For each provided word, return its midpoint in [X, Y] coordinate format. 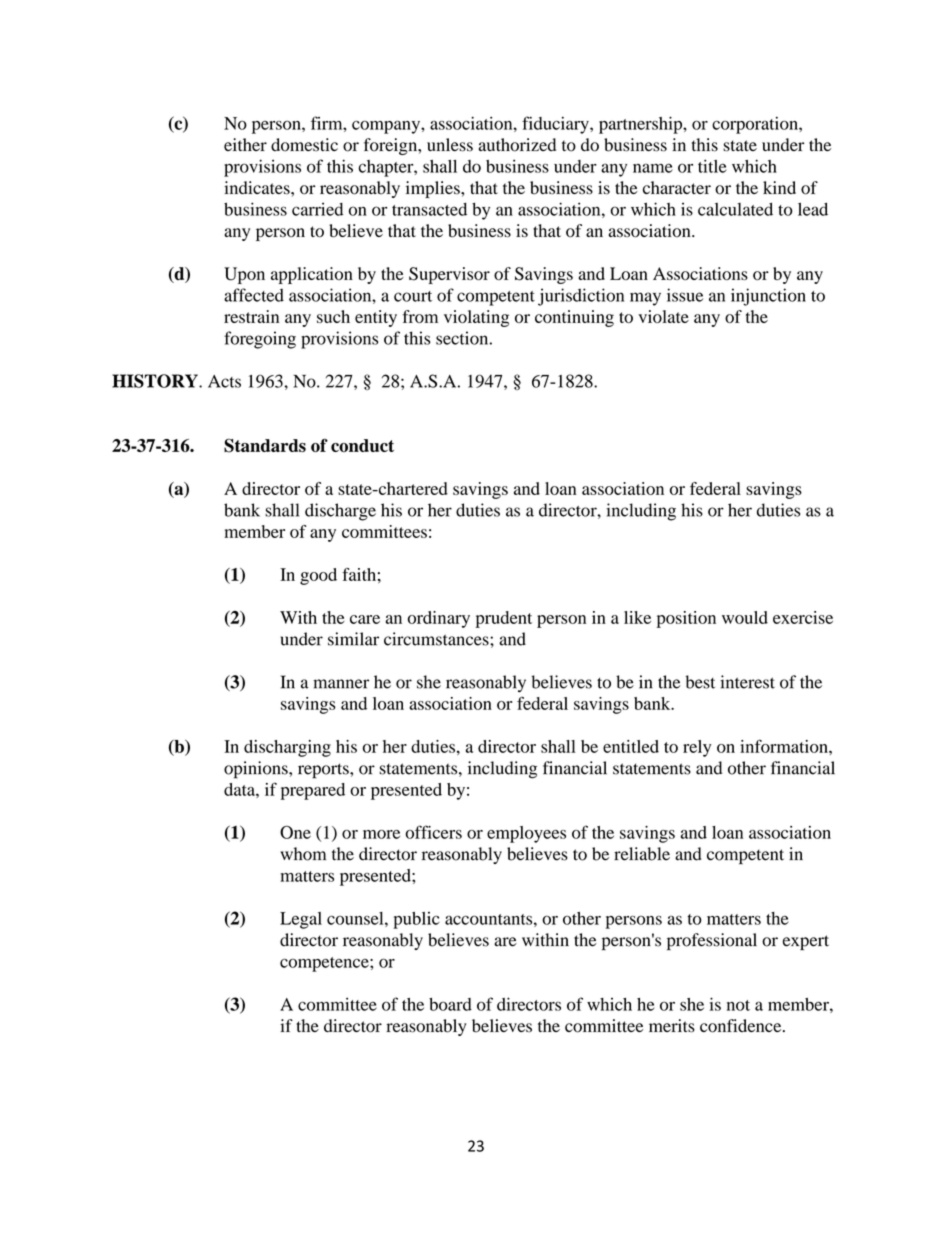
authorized [517, 145]
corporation [756, 125]
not [738, 1005]
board [450, 1004]
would [745, 617]
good [318, 576]
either [245, 144]
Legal [301, 920]
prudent [504, 619]
